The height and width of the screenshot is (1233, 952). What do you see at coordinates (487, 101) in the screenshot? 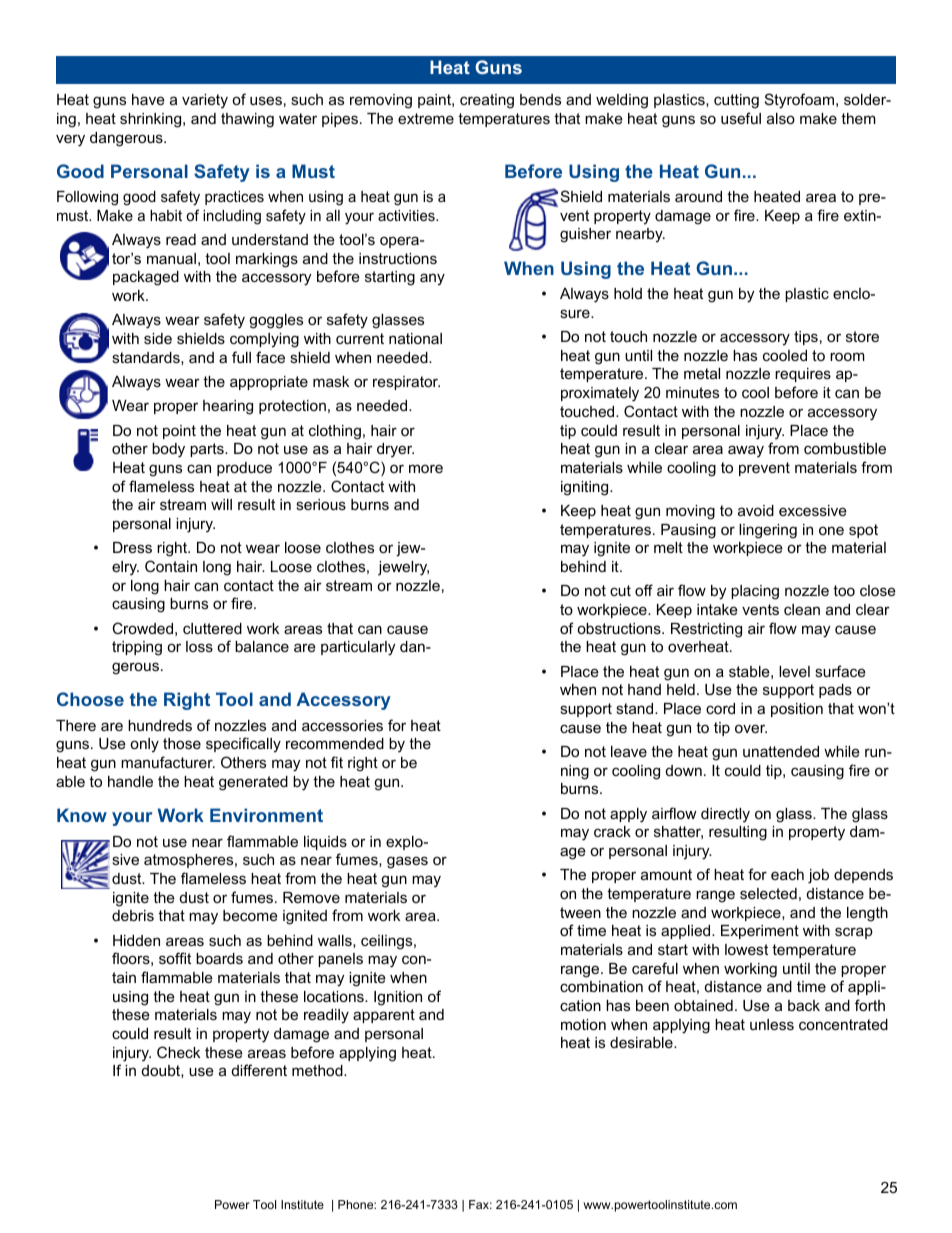
I see `creating` at bounding box center [487, 101].
